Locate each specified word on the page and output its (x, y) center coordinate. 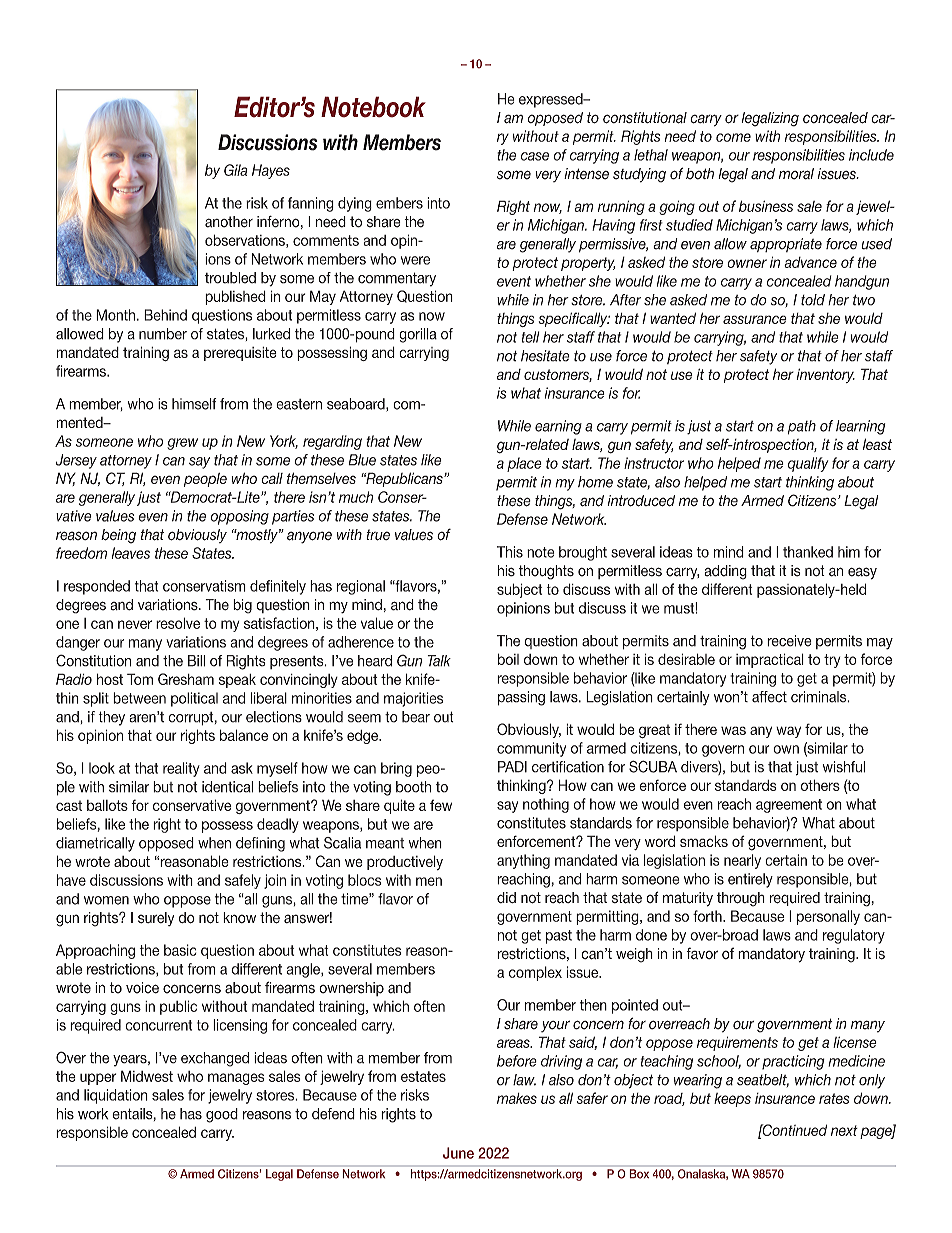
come (733, 137)
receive (789, 641)
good (222, 1115)
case (535, 156)
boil (508, 659)
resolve (178, 623)
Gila (236, 170)
